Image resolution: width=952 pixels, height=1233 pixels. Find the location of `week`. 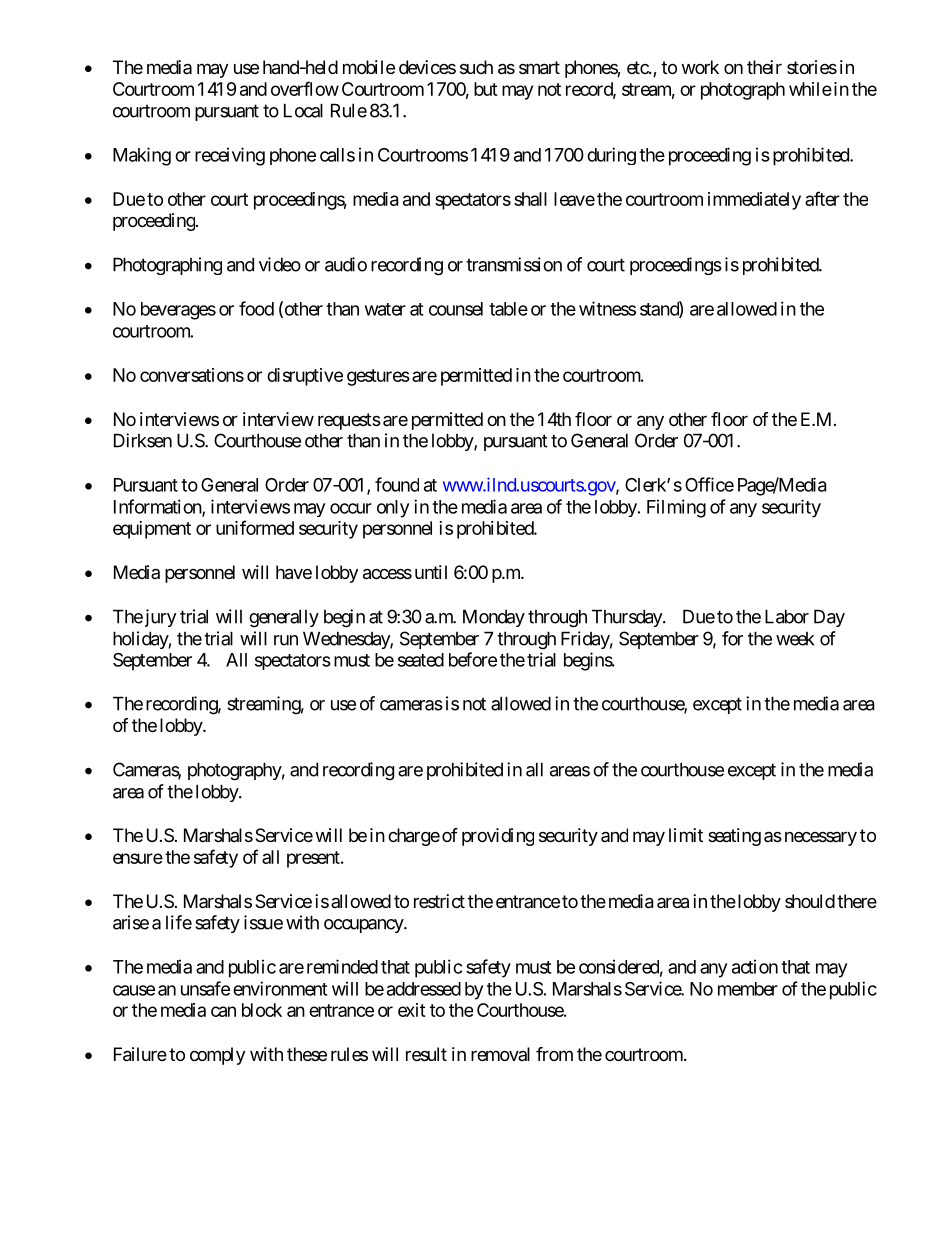

week is located at coordinates (795, 639).
